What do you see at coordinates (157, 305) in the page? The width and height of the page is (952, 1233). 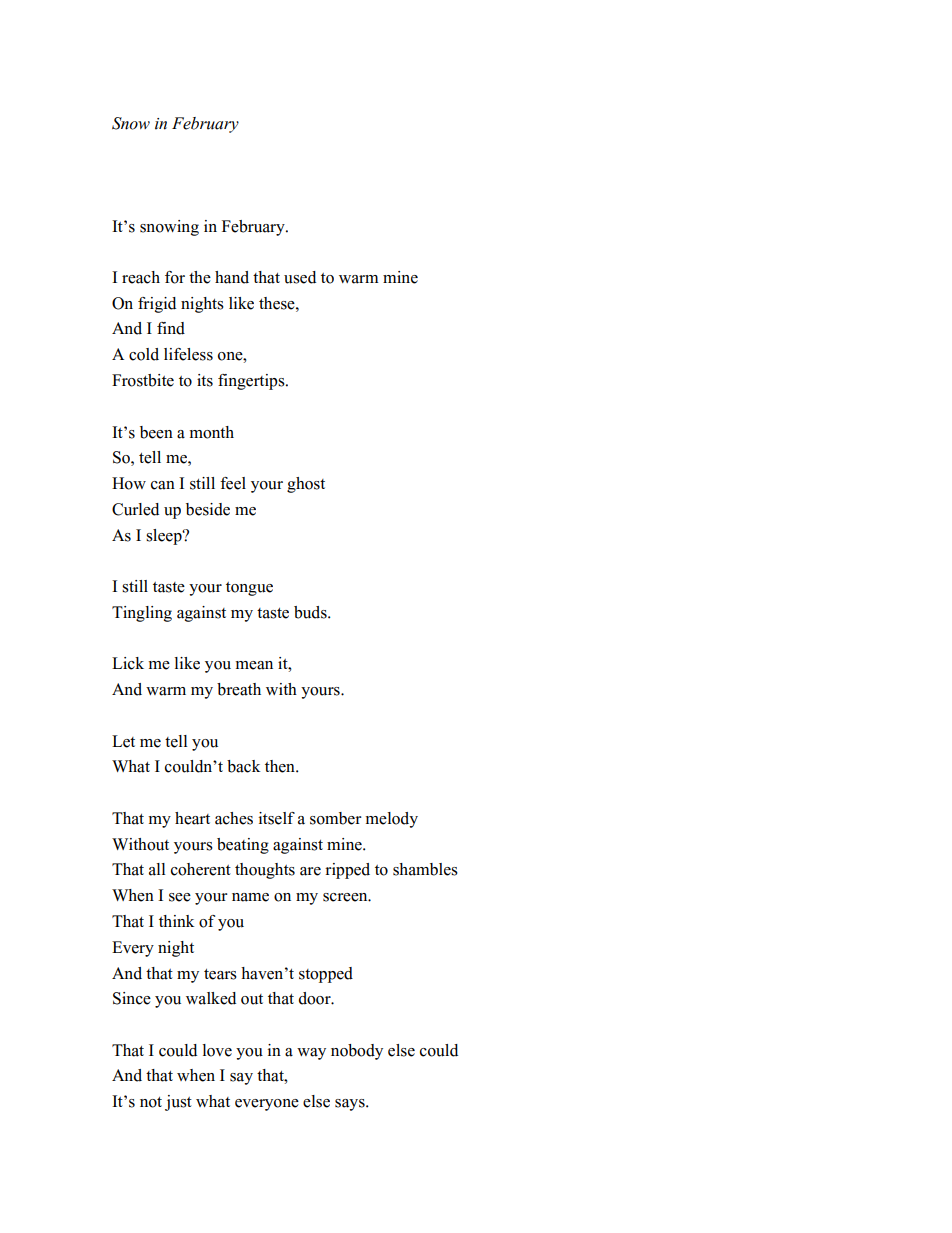 I see `frigid` at bounding box center [157, 305].
